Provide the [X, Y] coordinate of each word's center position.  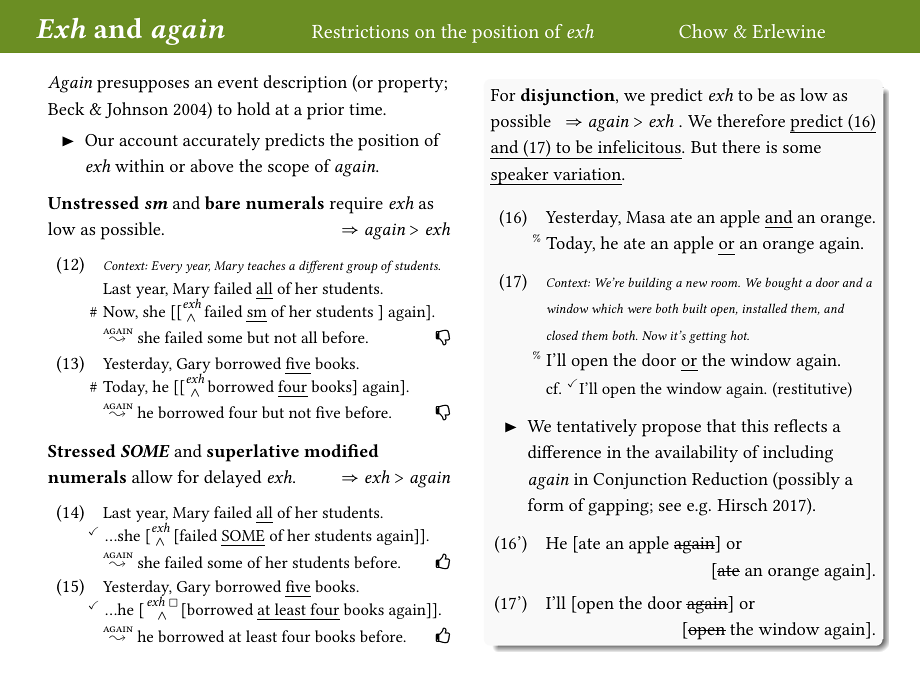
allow [152, 476]
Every [166, 267]
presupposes [143, 86]
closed [562, 335]
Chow [703, 31]
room [725, 284]
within [139, 165]
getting [708, 337]
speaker [520, 176]
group [362, 268]
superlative [253, 453]
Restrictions [360, 31]
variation [588, 174]
